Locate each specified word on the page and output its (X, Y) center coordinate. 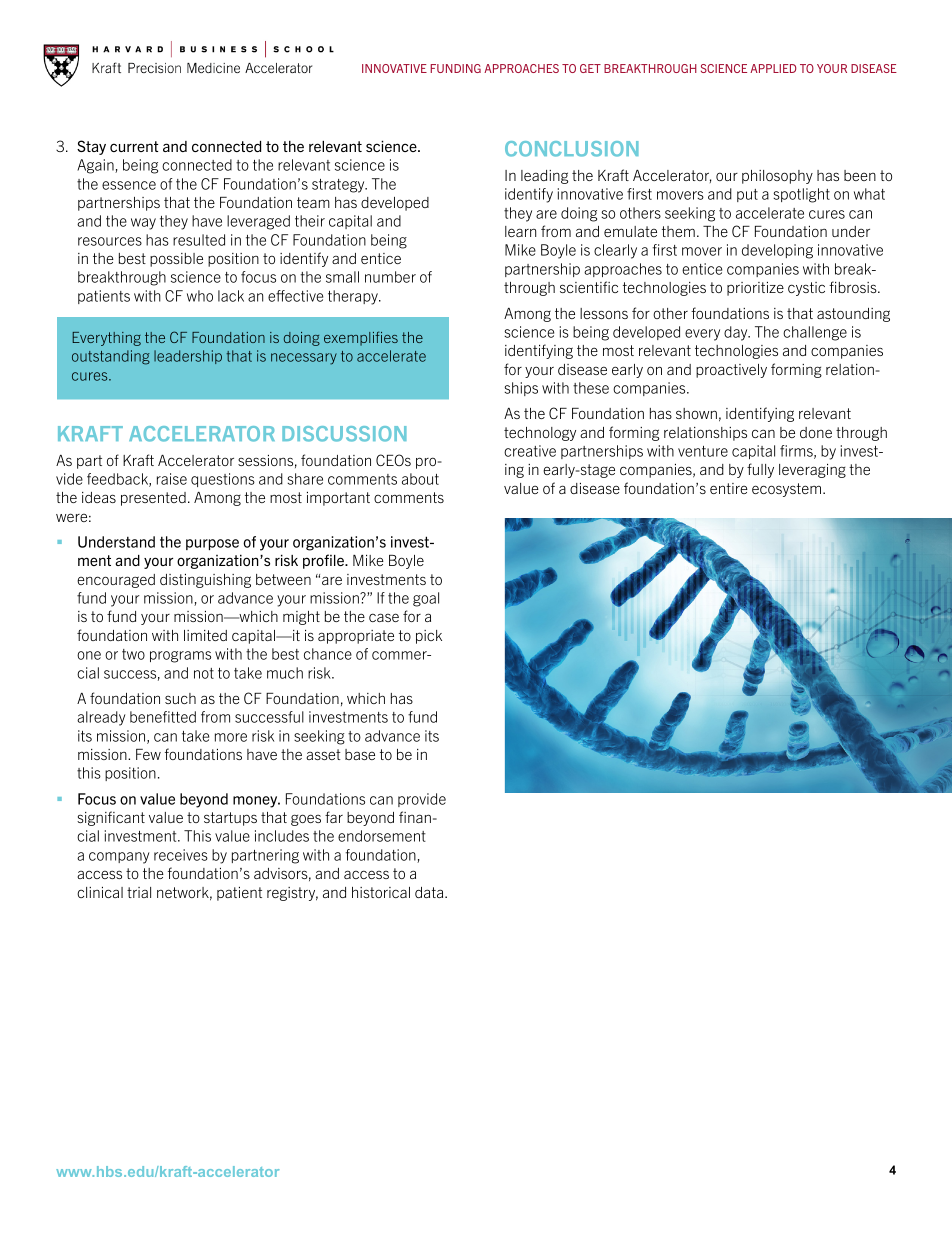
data (430, 892)
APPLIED (773, 68)
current (134, 146)
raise (172, 479)
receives (181, 855)
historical (381, 892)
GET (590, 68)
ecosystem (788, 490)
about (420, 479)
